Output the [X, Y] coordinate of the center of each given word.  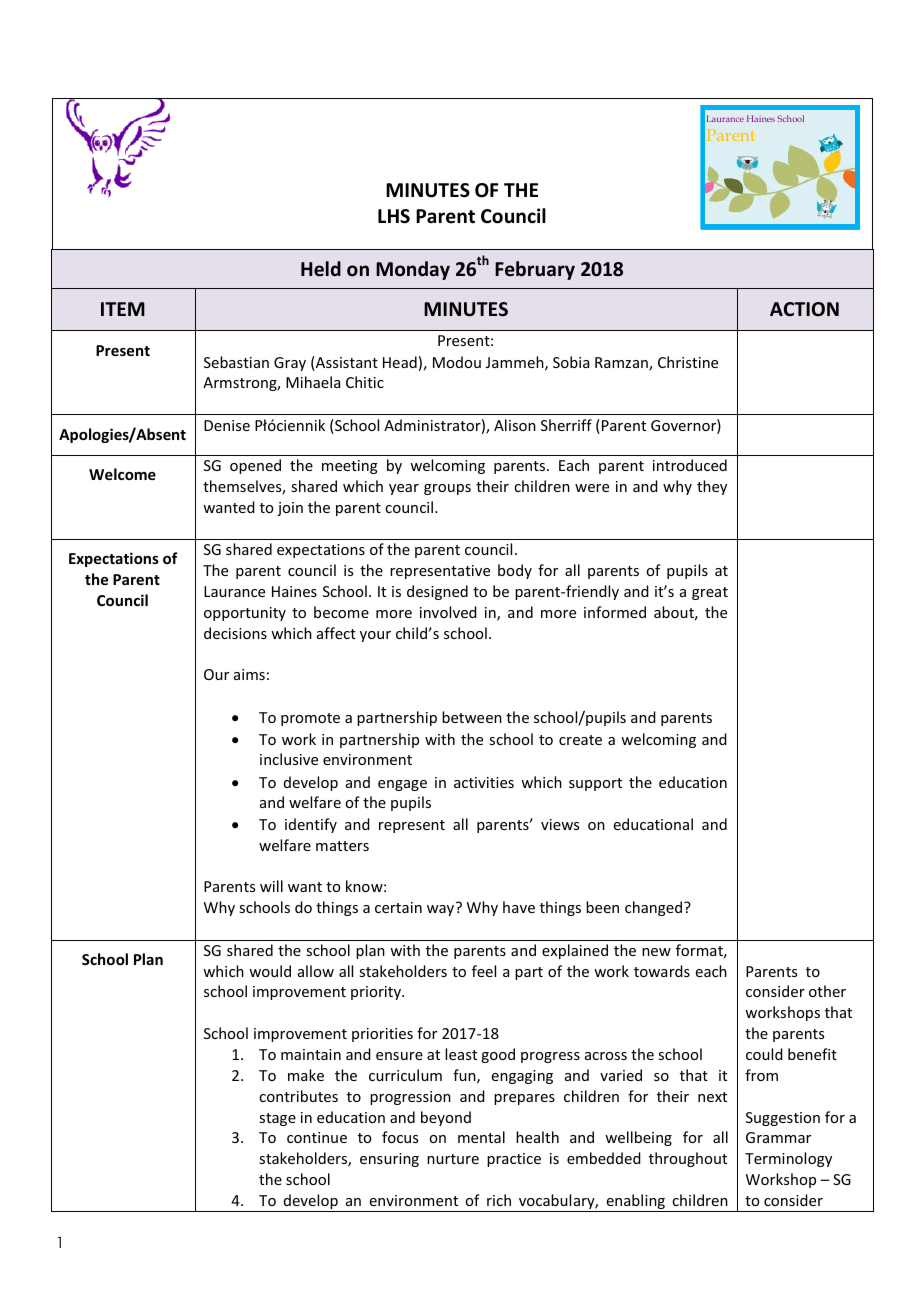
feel [484, 971]
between [472, 717]
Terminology [788, 1159]
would [270, 971]
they [712, 487]
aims [249, 674]
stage [277, 1119]
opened [255, 466]
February [535, 270]
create [580, 740]
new [656, 952]
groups [447, 489]
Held [321, 269]
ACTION [804, 309]
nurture [453, 1159]
